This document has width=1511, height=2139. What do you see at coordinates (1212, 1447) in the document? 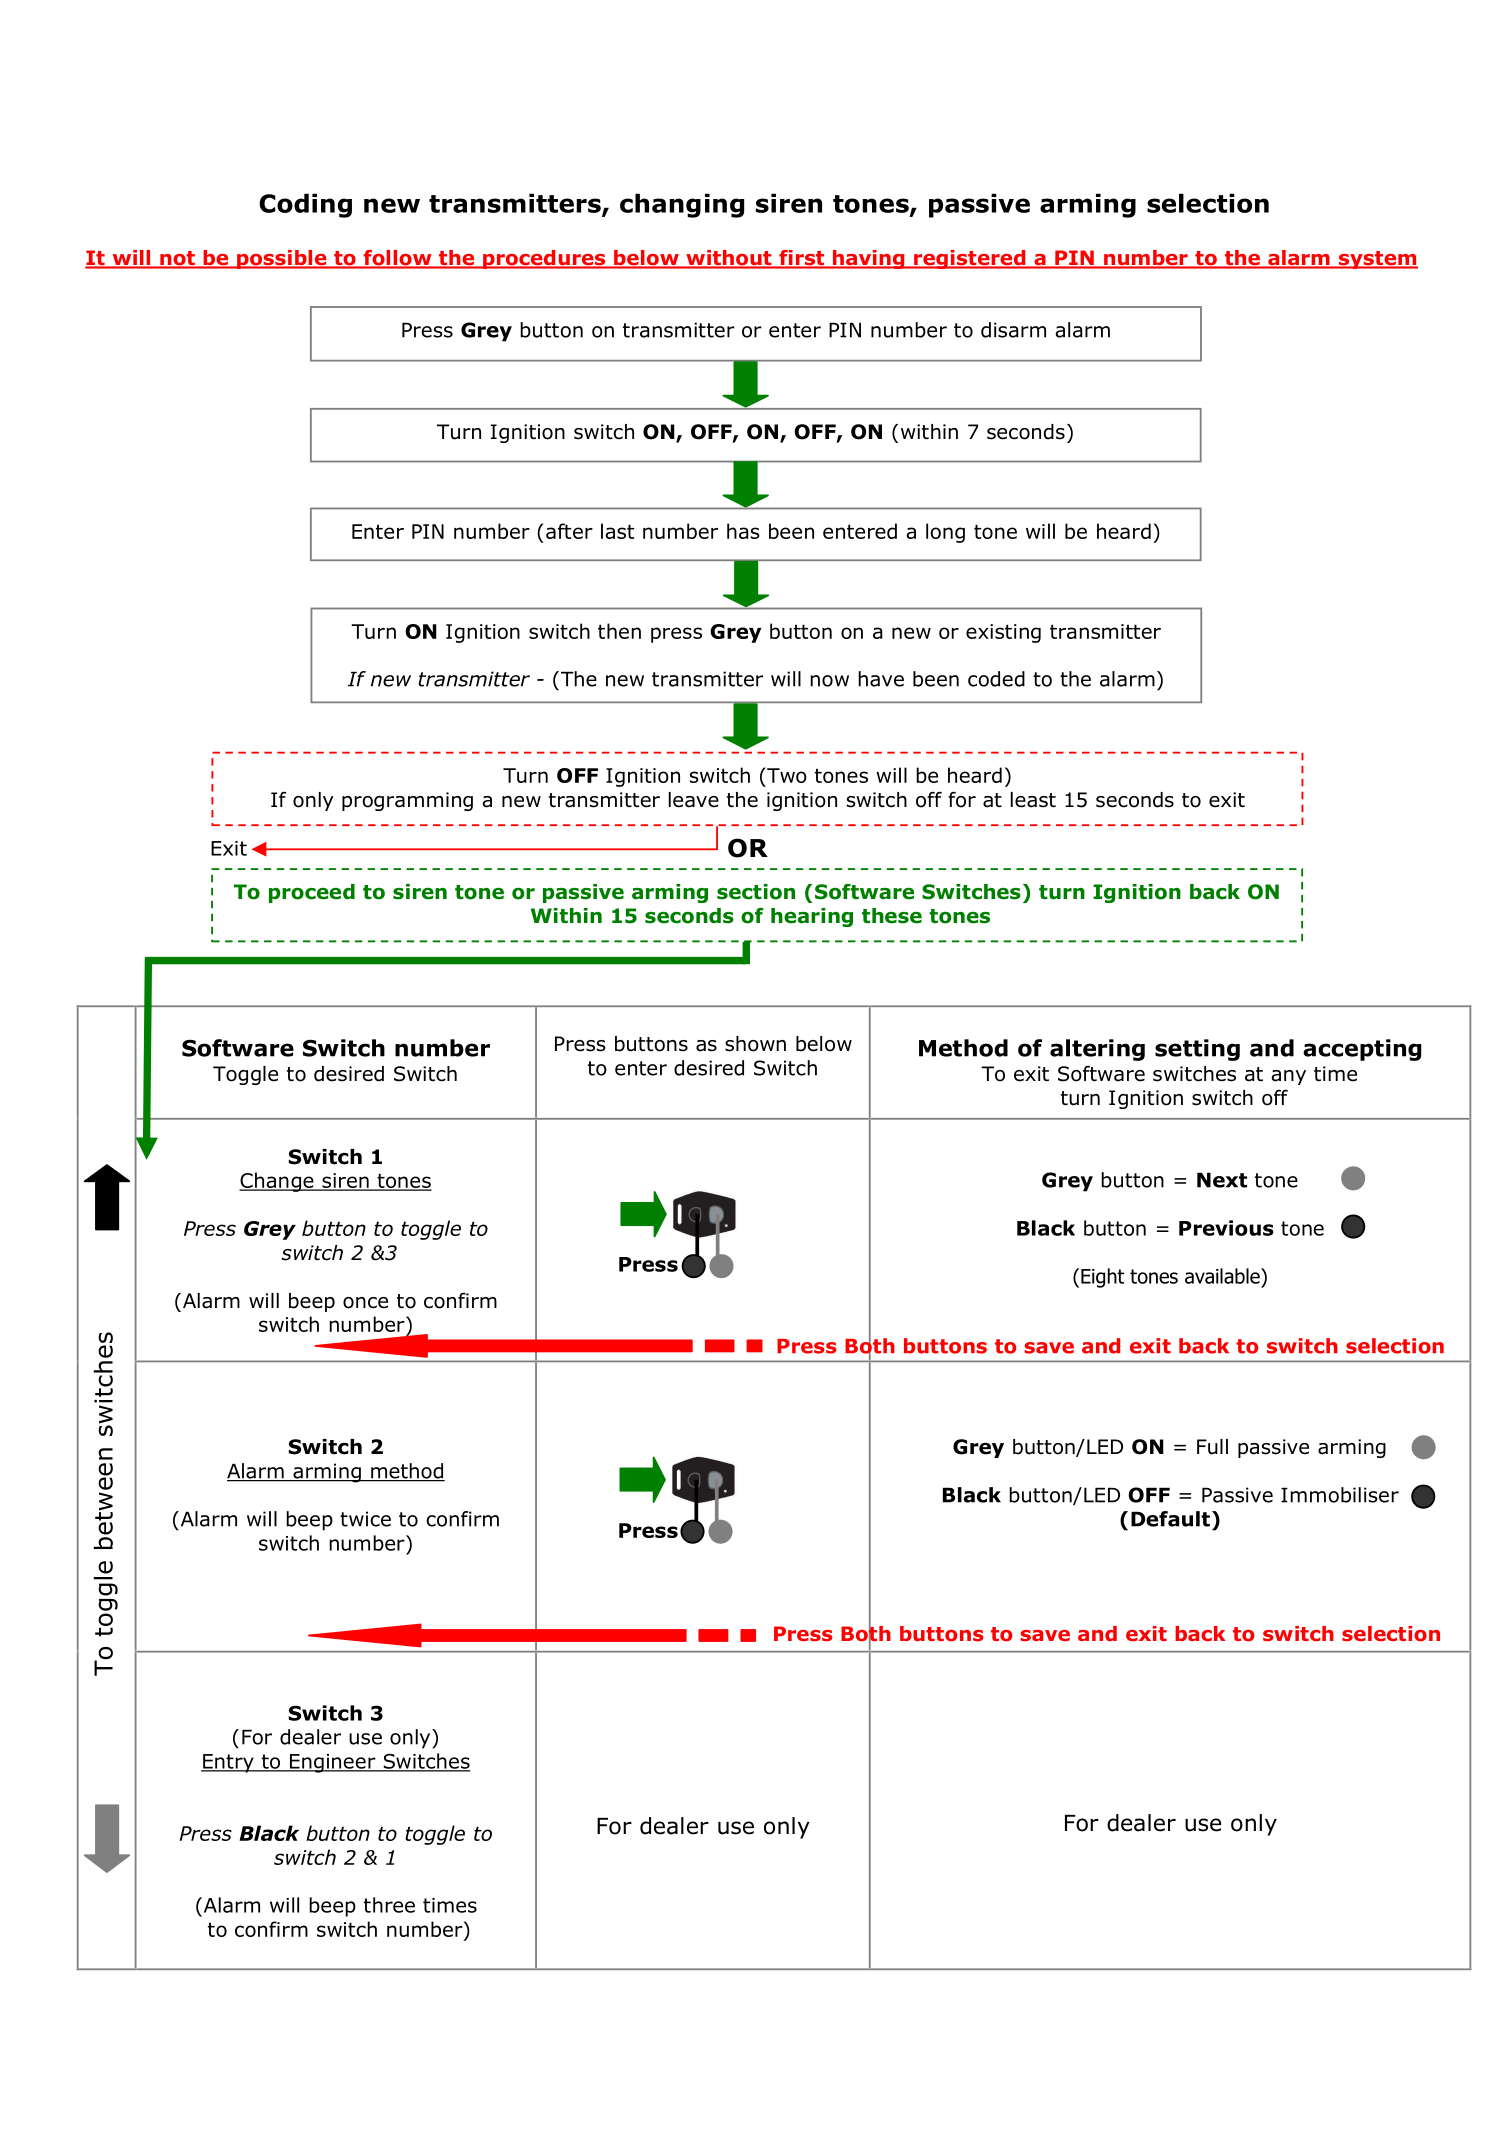
I see `Full` at bounding box center [1212, 1447].
